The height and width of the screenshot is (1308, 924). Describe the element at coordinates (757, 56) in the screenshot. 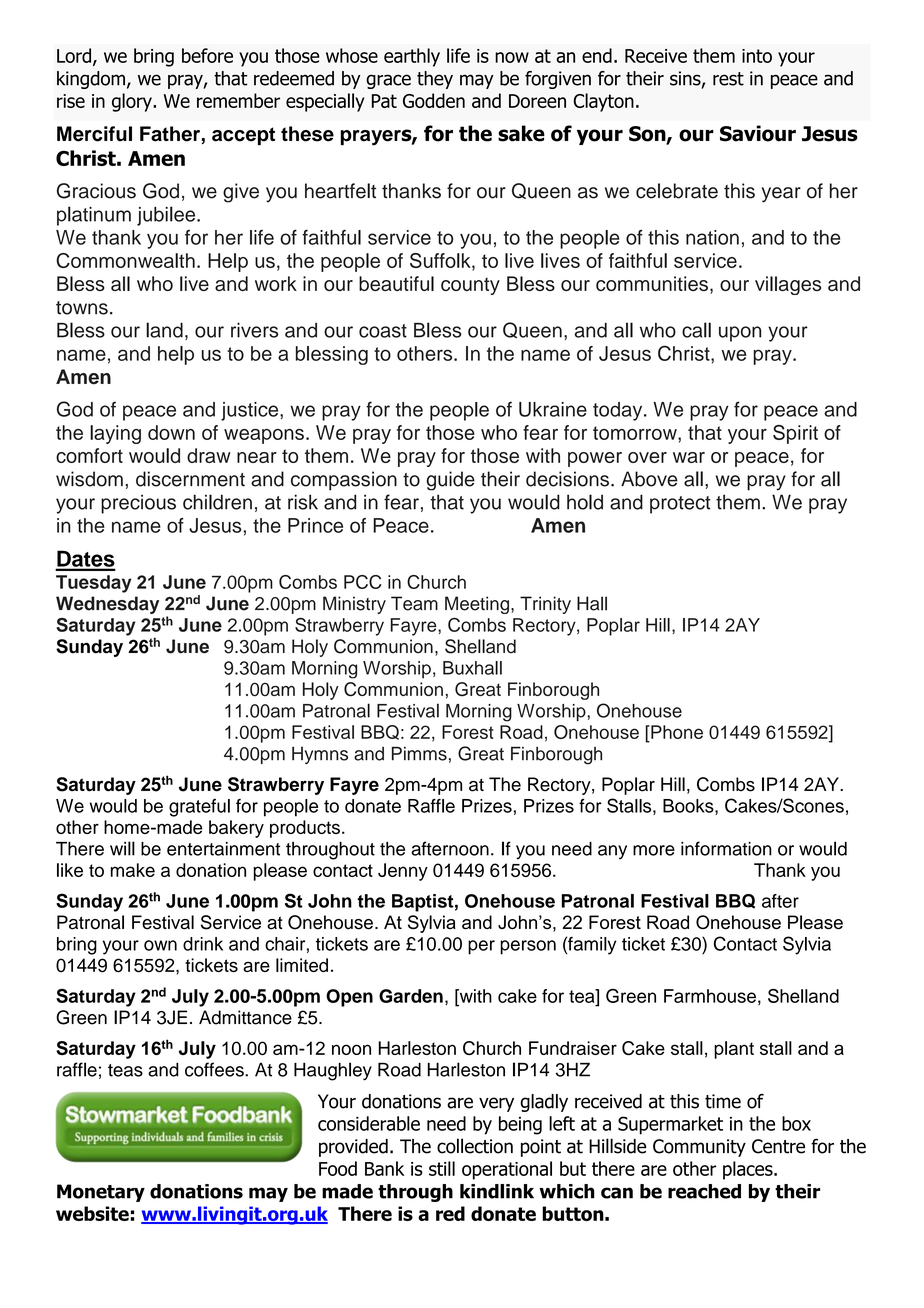

I see `into` at that location.
